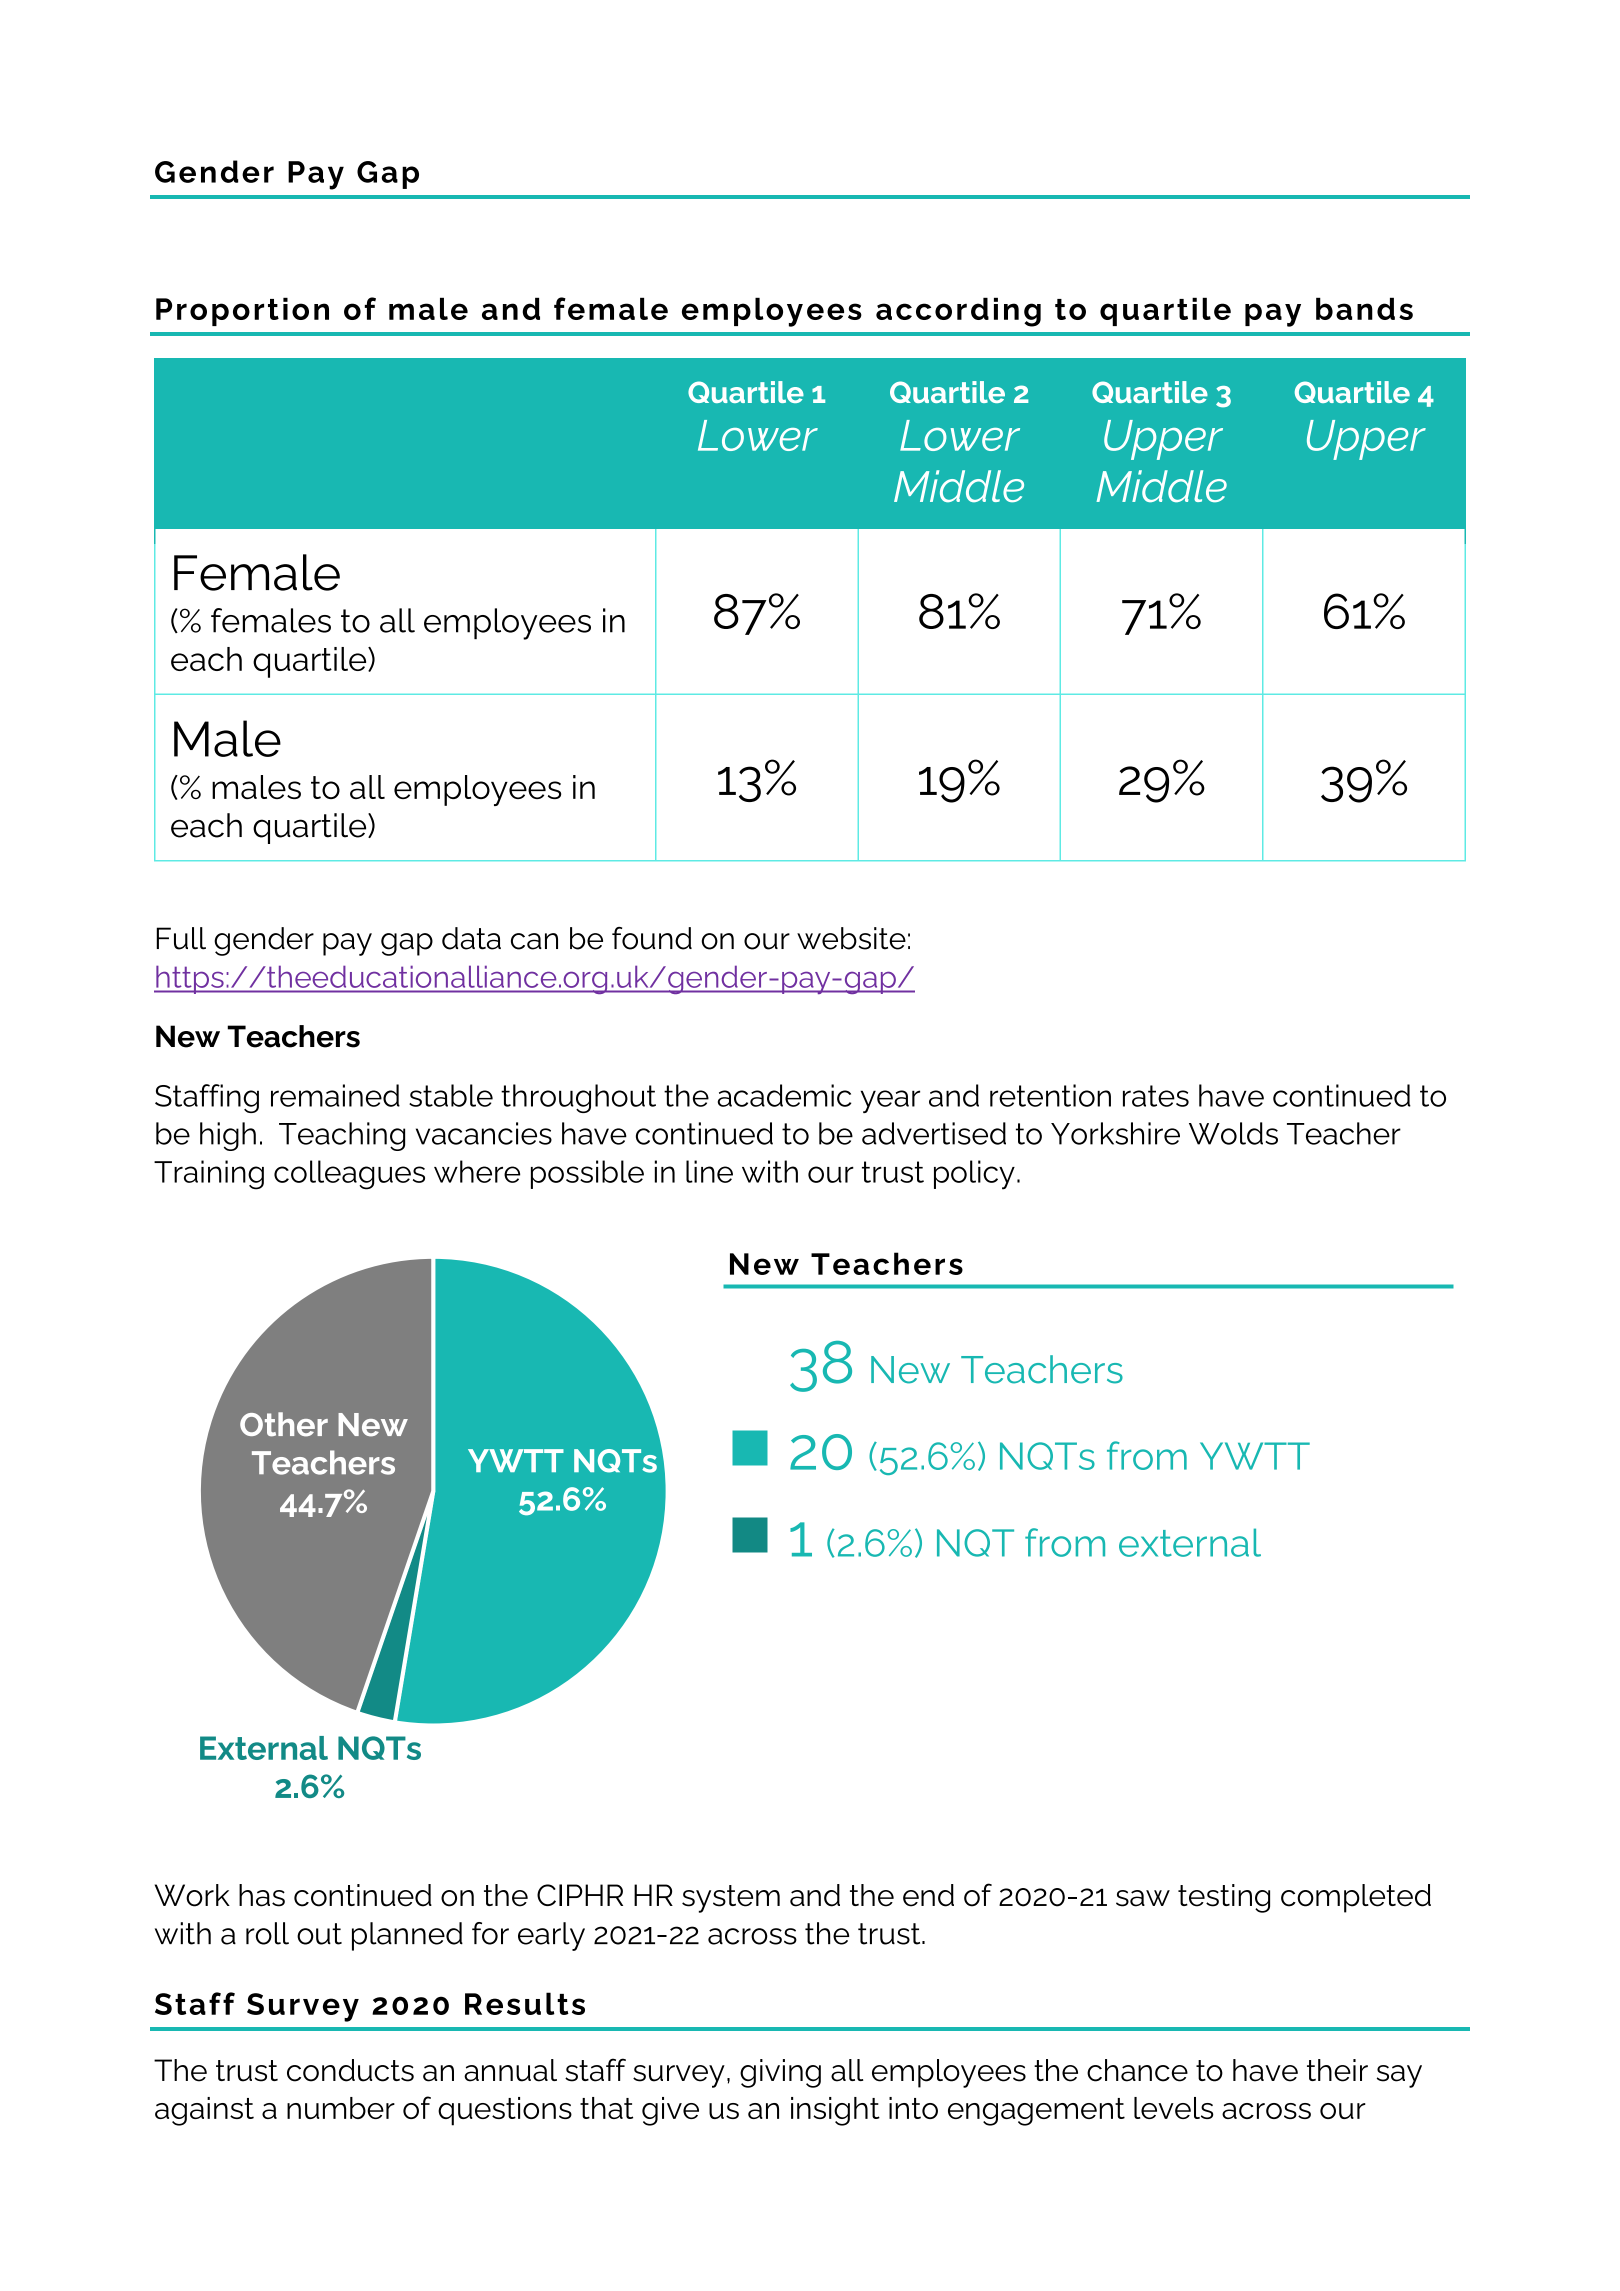 Image resolution: width=1620 pixels, height=2291 pixels. Describe the element at coordinates (242, 311) in the image. I see `Proportion` at that location.
